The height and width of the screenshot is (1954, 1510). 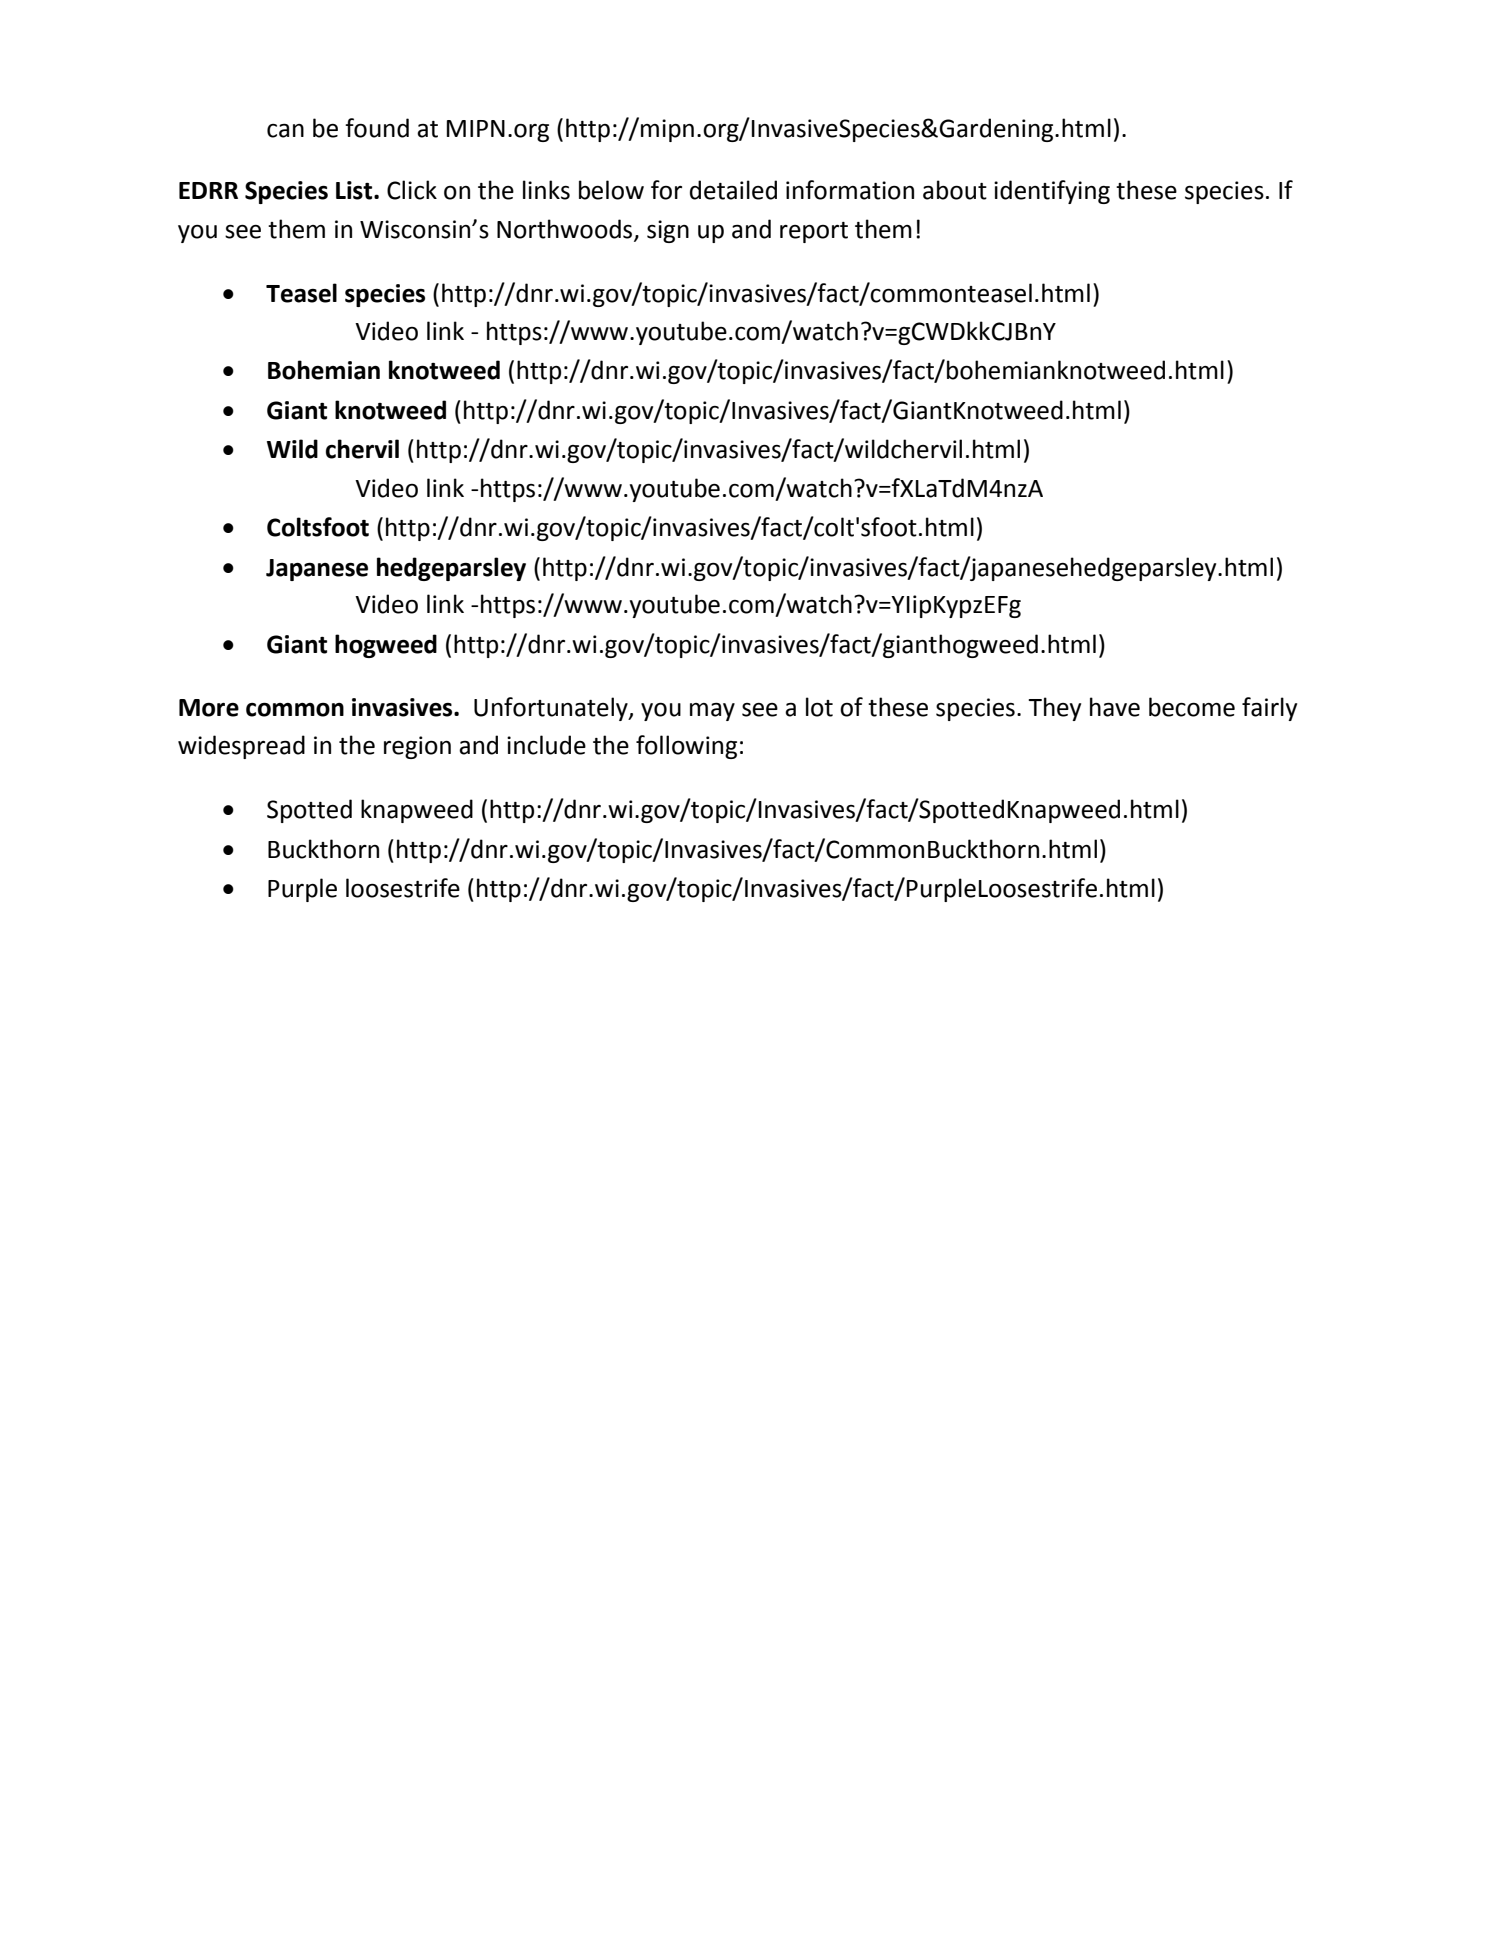 I want to click on lot, so click(x=819, y=707).
